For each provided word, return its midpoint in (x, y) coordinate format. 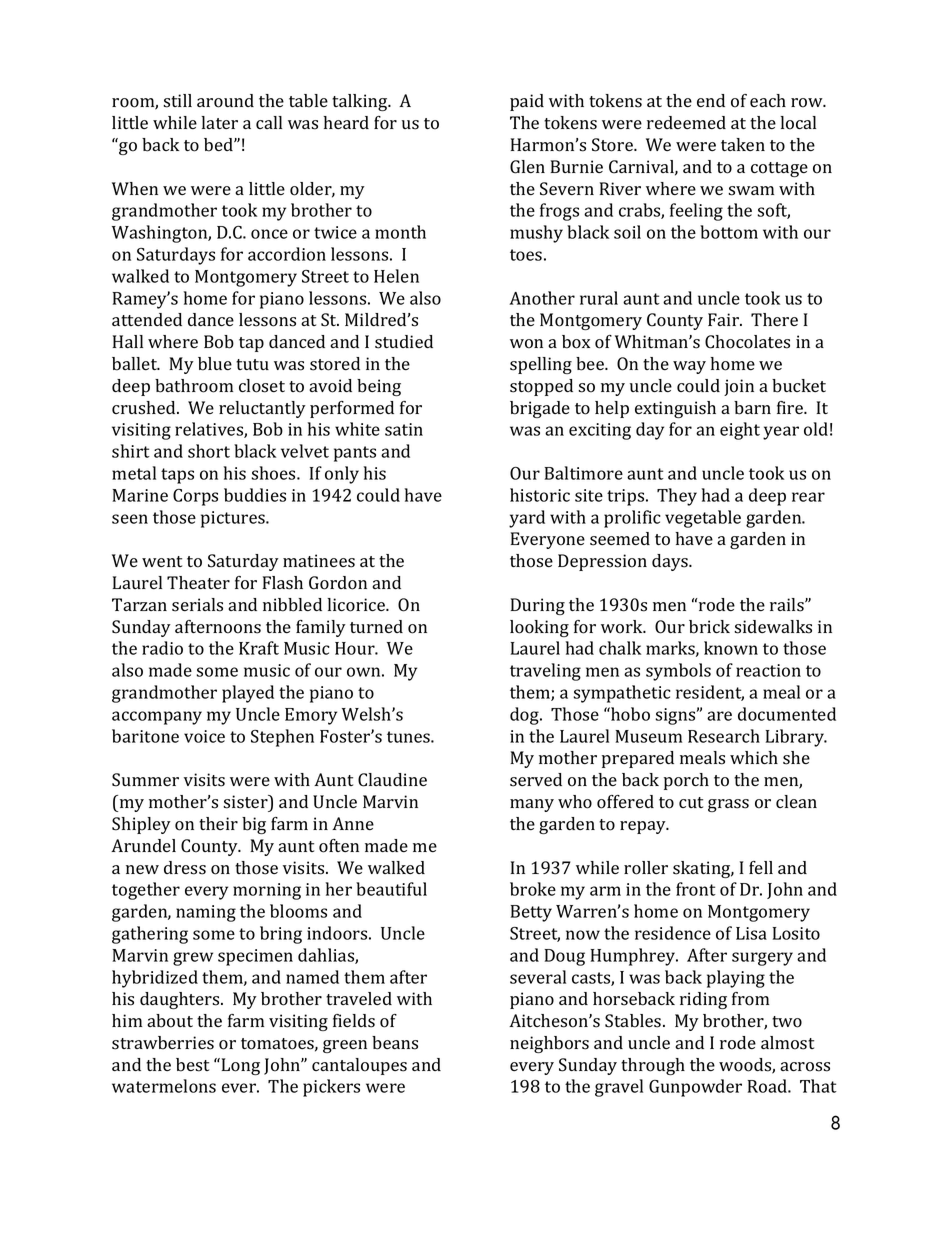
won (526, 344)
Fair (725, 319)
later (220, 122)
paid (527, 102)
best (192, 1065)
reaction (768, 670)
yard (527, 519)
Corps (195, 497)
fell (761, 867)
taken (743, 144)
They (677, 497)
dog (525, 716)
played (248, 694)
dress (185, 868)
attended (147, 319)
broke (533, 889)
